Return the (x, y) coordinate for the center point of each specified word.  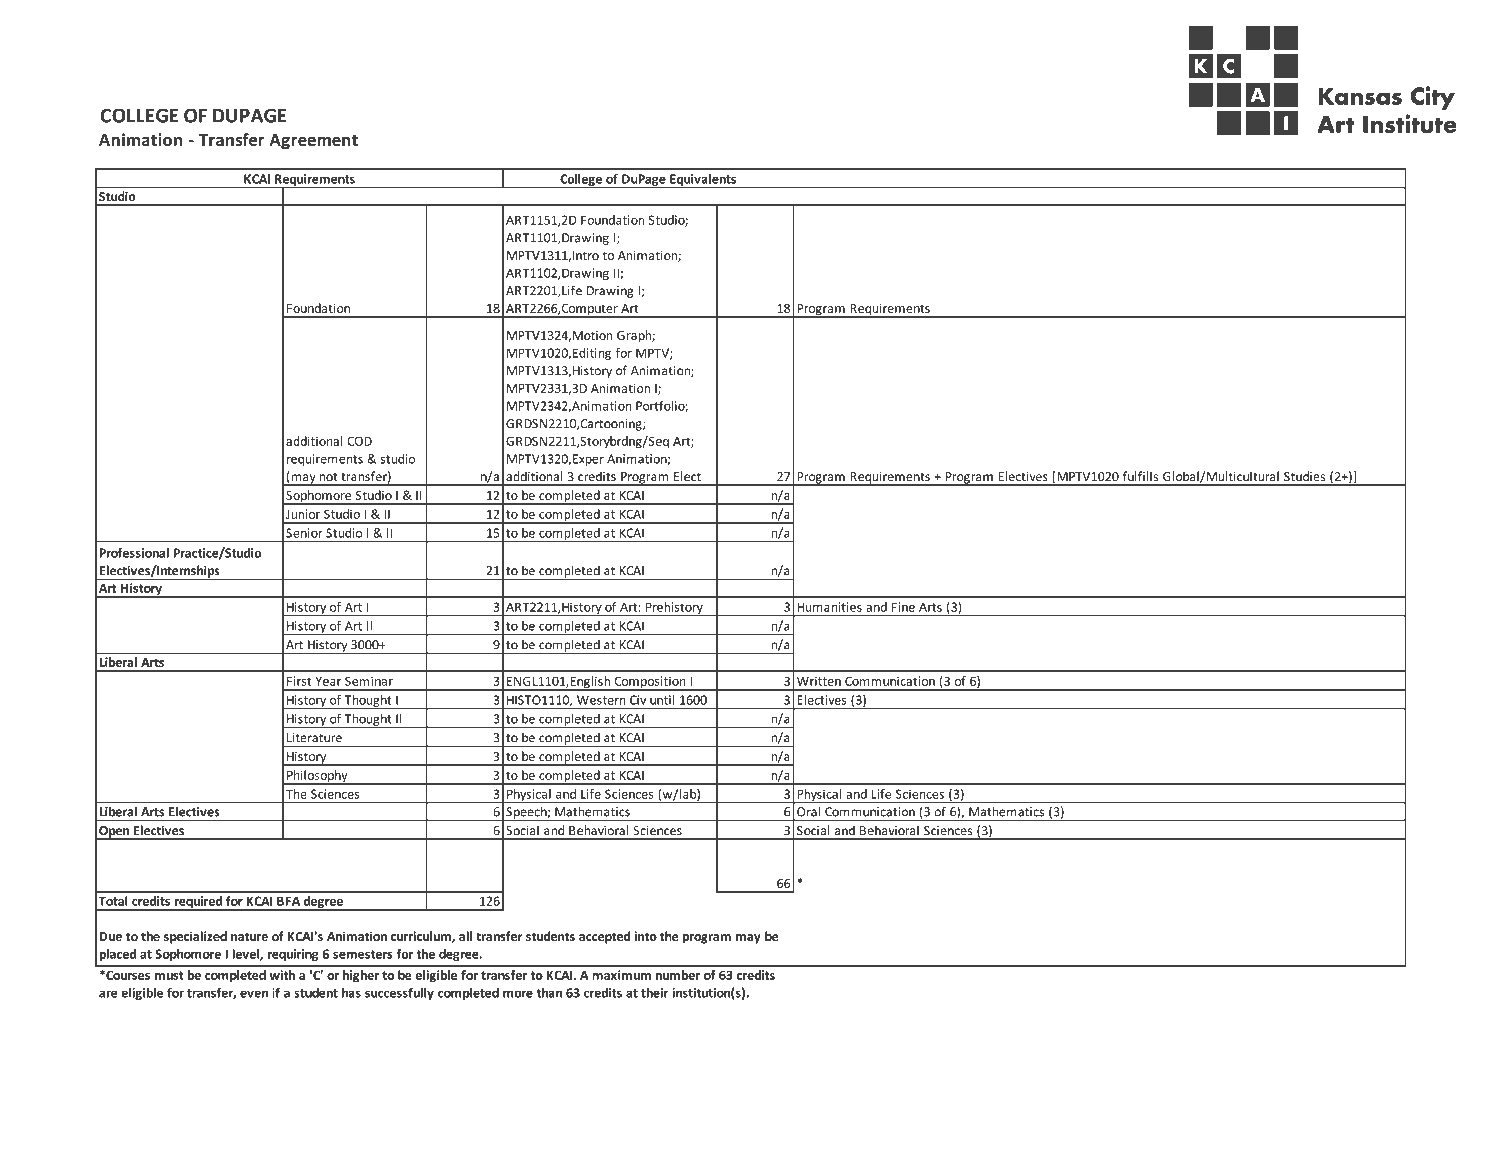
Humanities (829, 607)
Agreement (313, 142)
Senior (304, 533)
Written (819, 681)
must (169, 975)
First (299, 681)
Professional (134, 553)
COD (359, 441)
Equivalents (703, 181)
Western (601, 700)
